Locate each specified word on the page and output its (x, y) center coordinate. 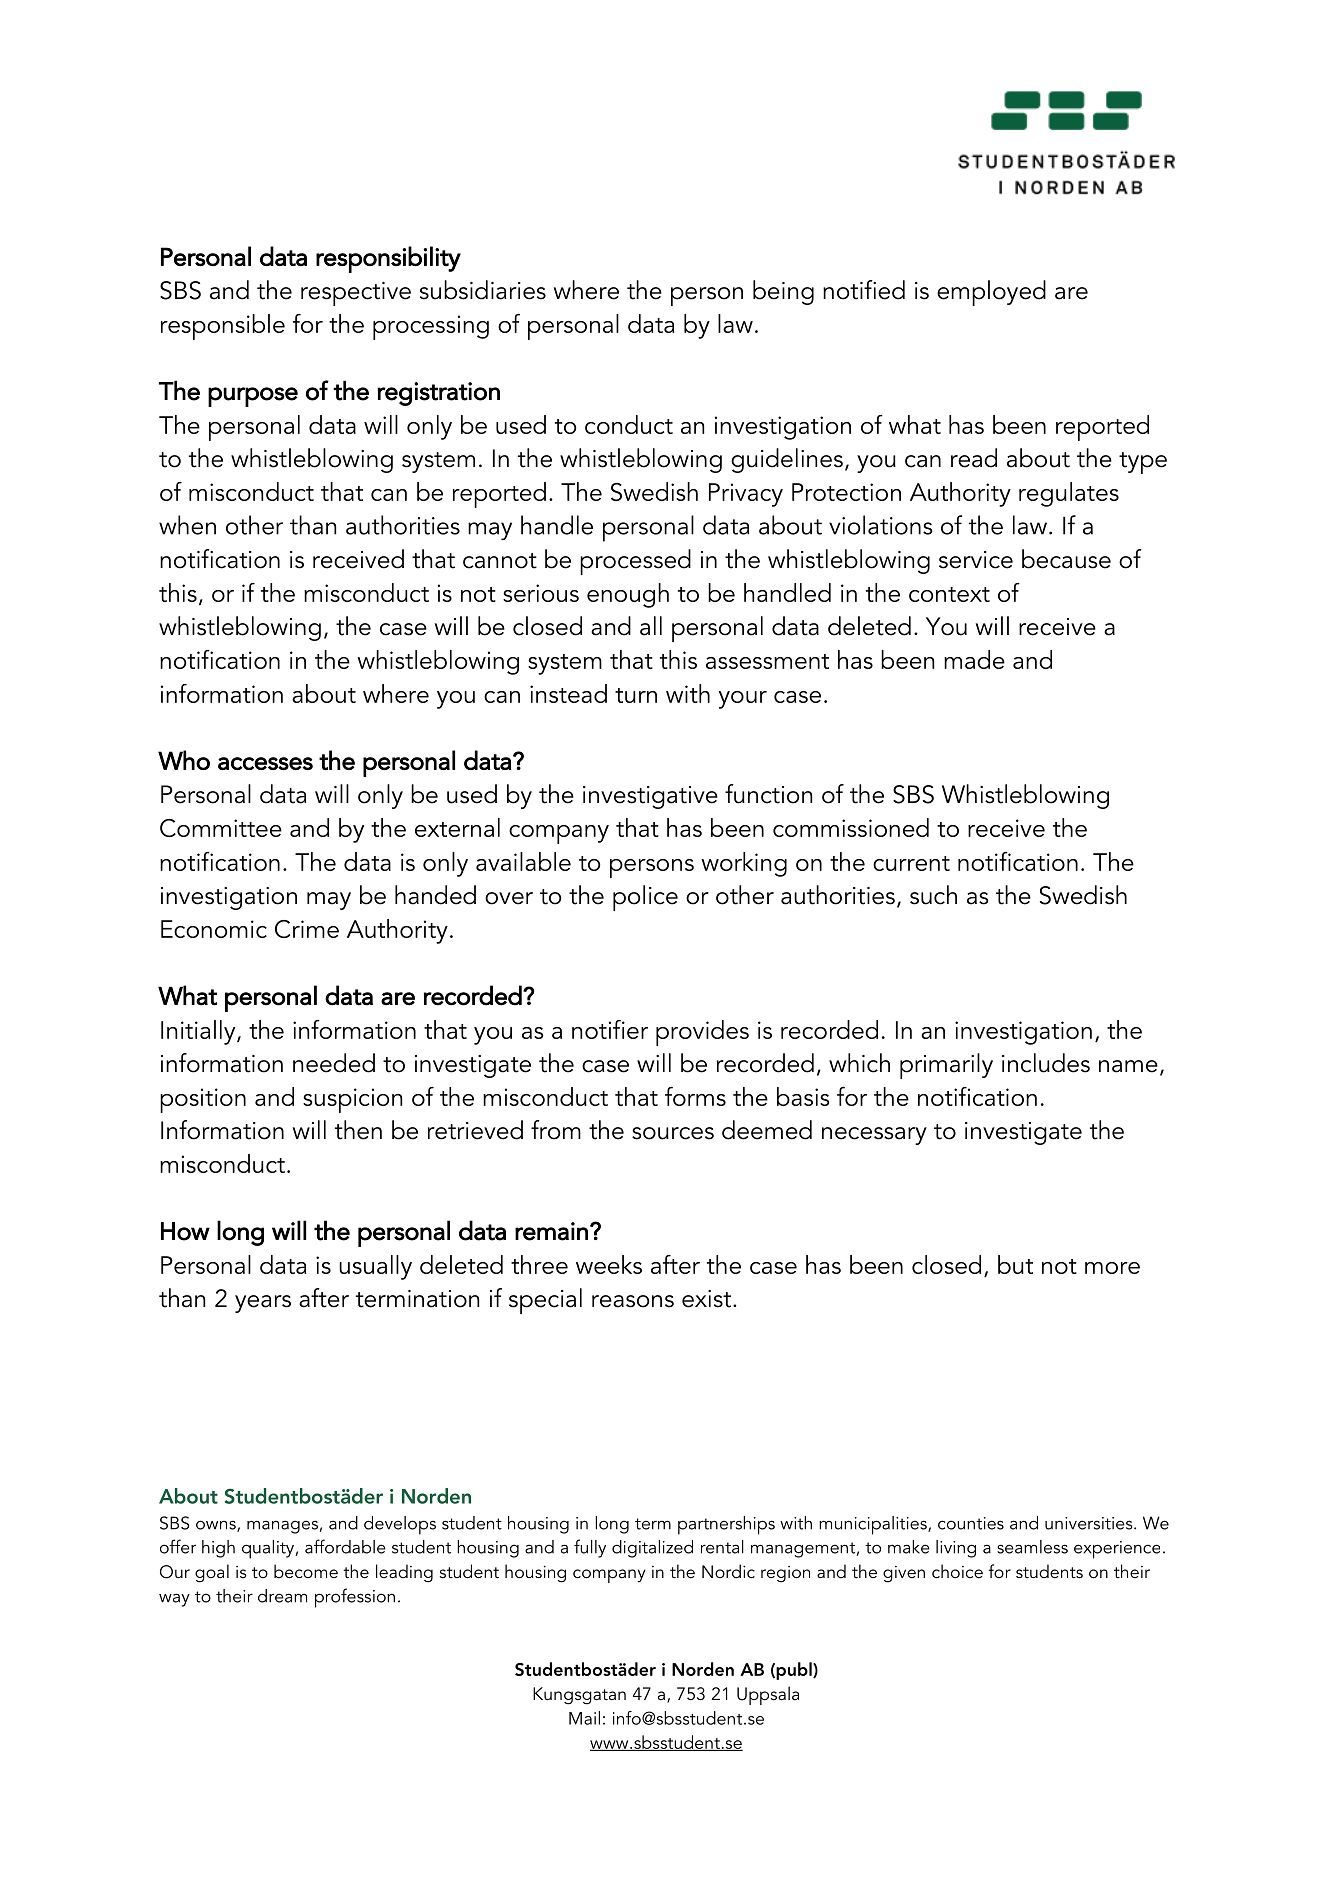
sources (673, 1133)
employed (991, 293)
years (263, 1304)
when (187, 525)
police (645, 898)
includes (1046, 1063)
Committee (221, 828)
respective (356, 294)
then (358, 1130)
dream (282, 1596)
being (783, 292)
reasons (633, 1301)
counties (971, 1523)
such (933, 895)
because (1066, 559)
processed (635, 562)
